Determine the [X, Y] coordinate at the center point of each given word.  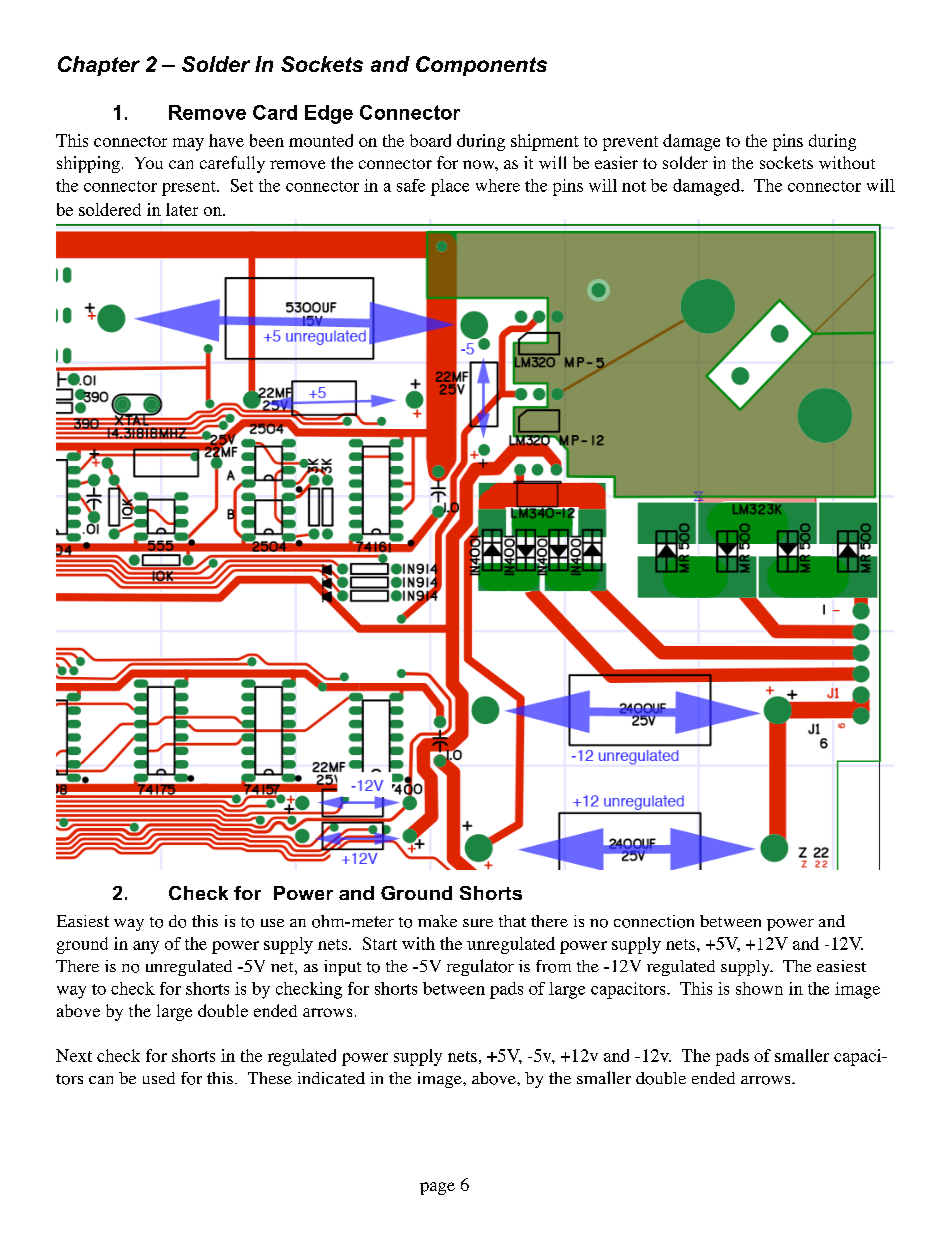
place [450, 187]
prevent [630, 143]
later [182, 209]
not [634, 186]
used [159, 1078]
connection [654, 921]
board [430, 140]
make [437, 921]
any [146, 947]
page [437, 1188]
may [188, 144]
